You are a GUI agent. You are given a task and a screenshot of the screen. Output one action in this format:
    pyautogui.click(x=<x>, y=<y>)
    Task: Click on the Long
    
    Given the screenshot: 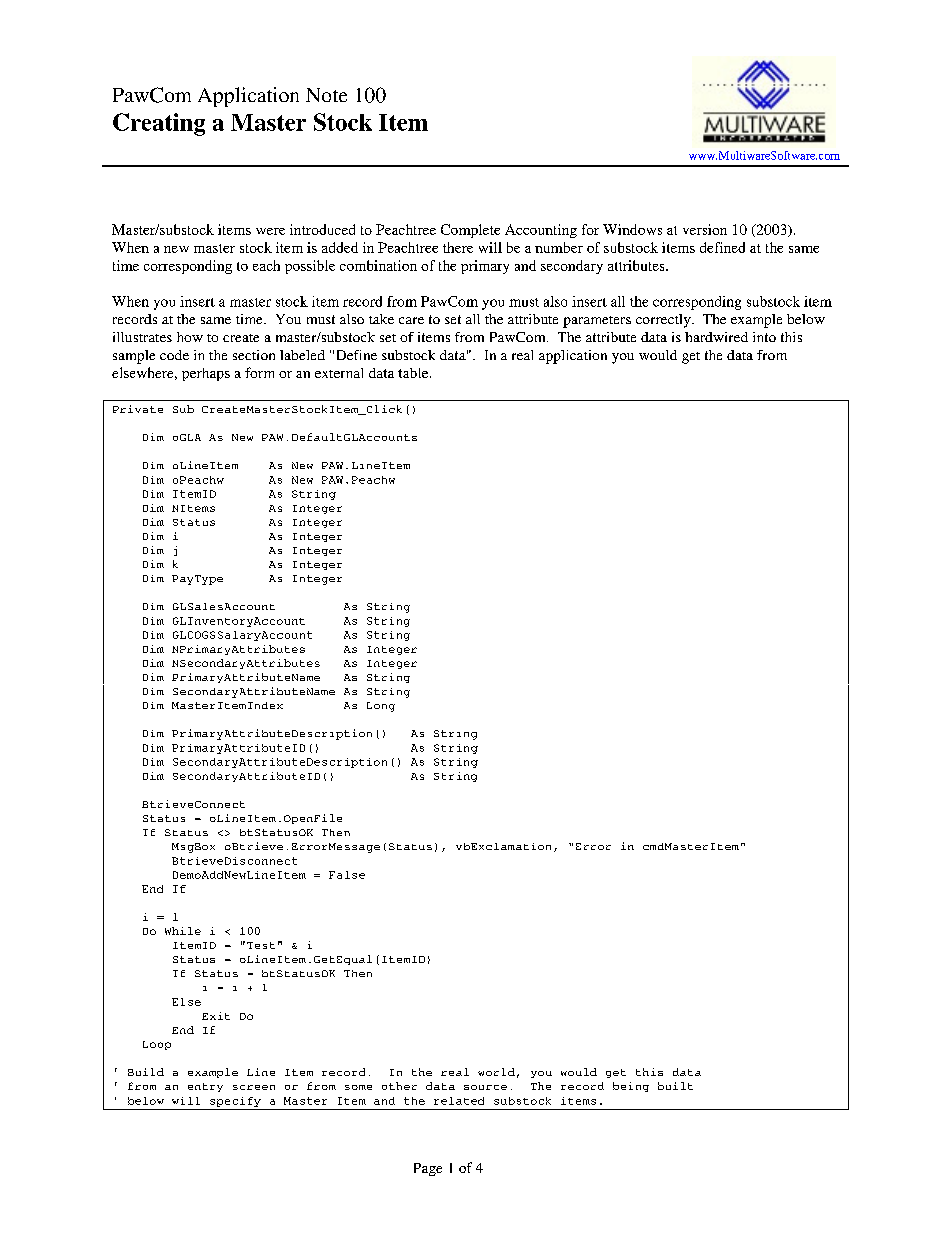 What is the action you would take?
    pyautogui.click(x=381, y=707)
